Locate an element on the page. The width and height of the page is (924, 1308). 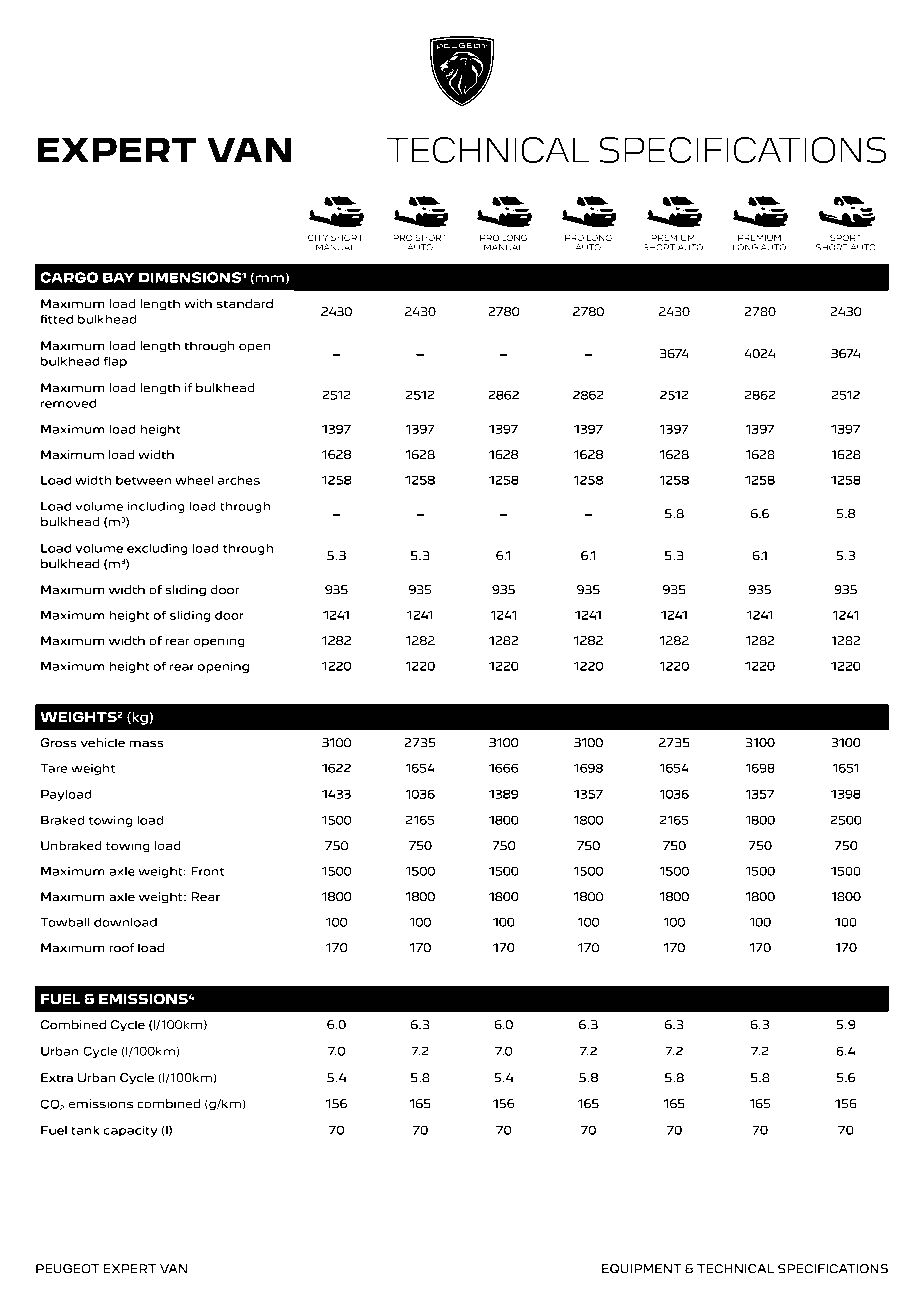
SPORT is located at coordinates (846, 237).
